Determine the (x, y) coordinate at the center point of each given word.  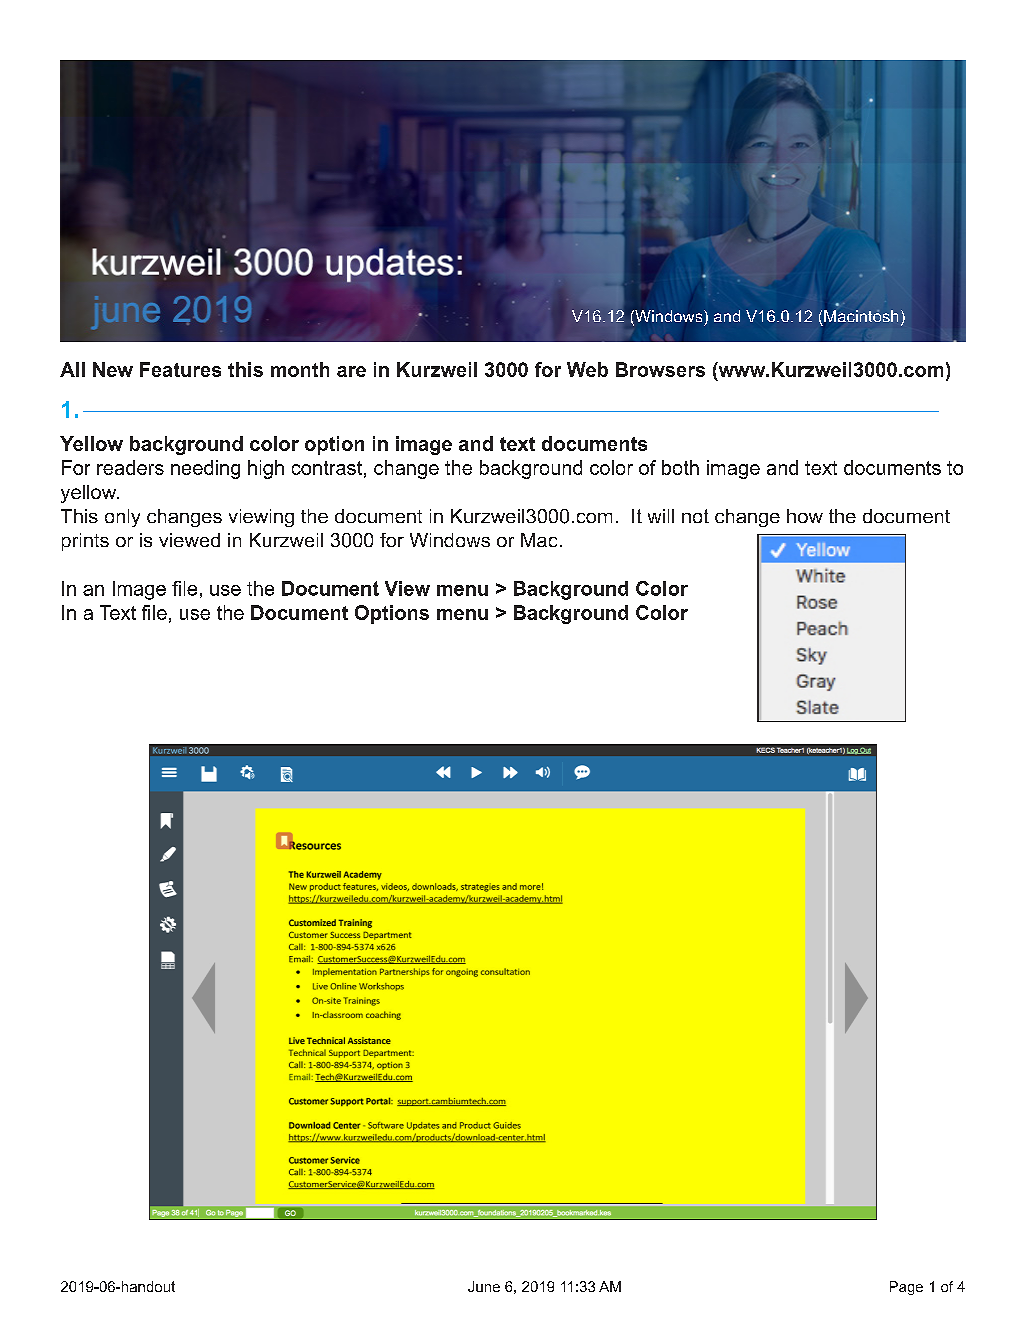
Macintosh (861, 316)
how (805, 516)
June (484, 1286)
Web (587, 369)
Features (180, 369)
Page (906, 1288)
